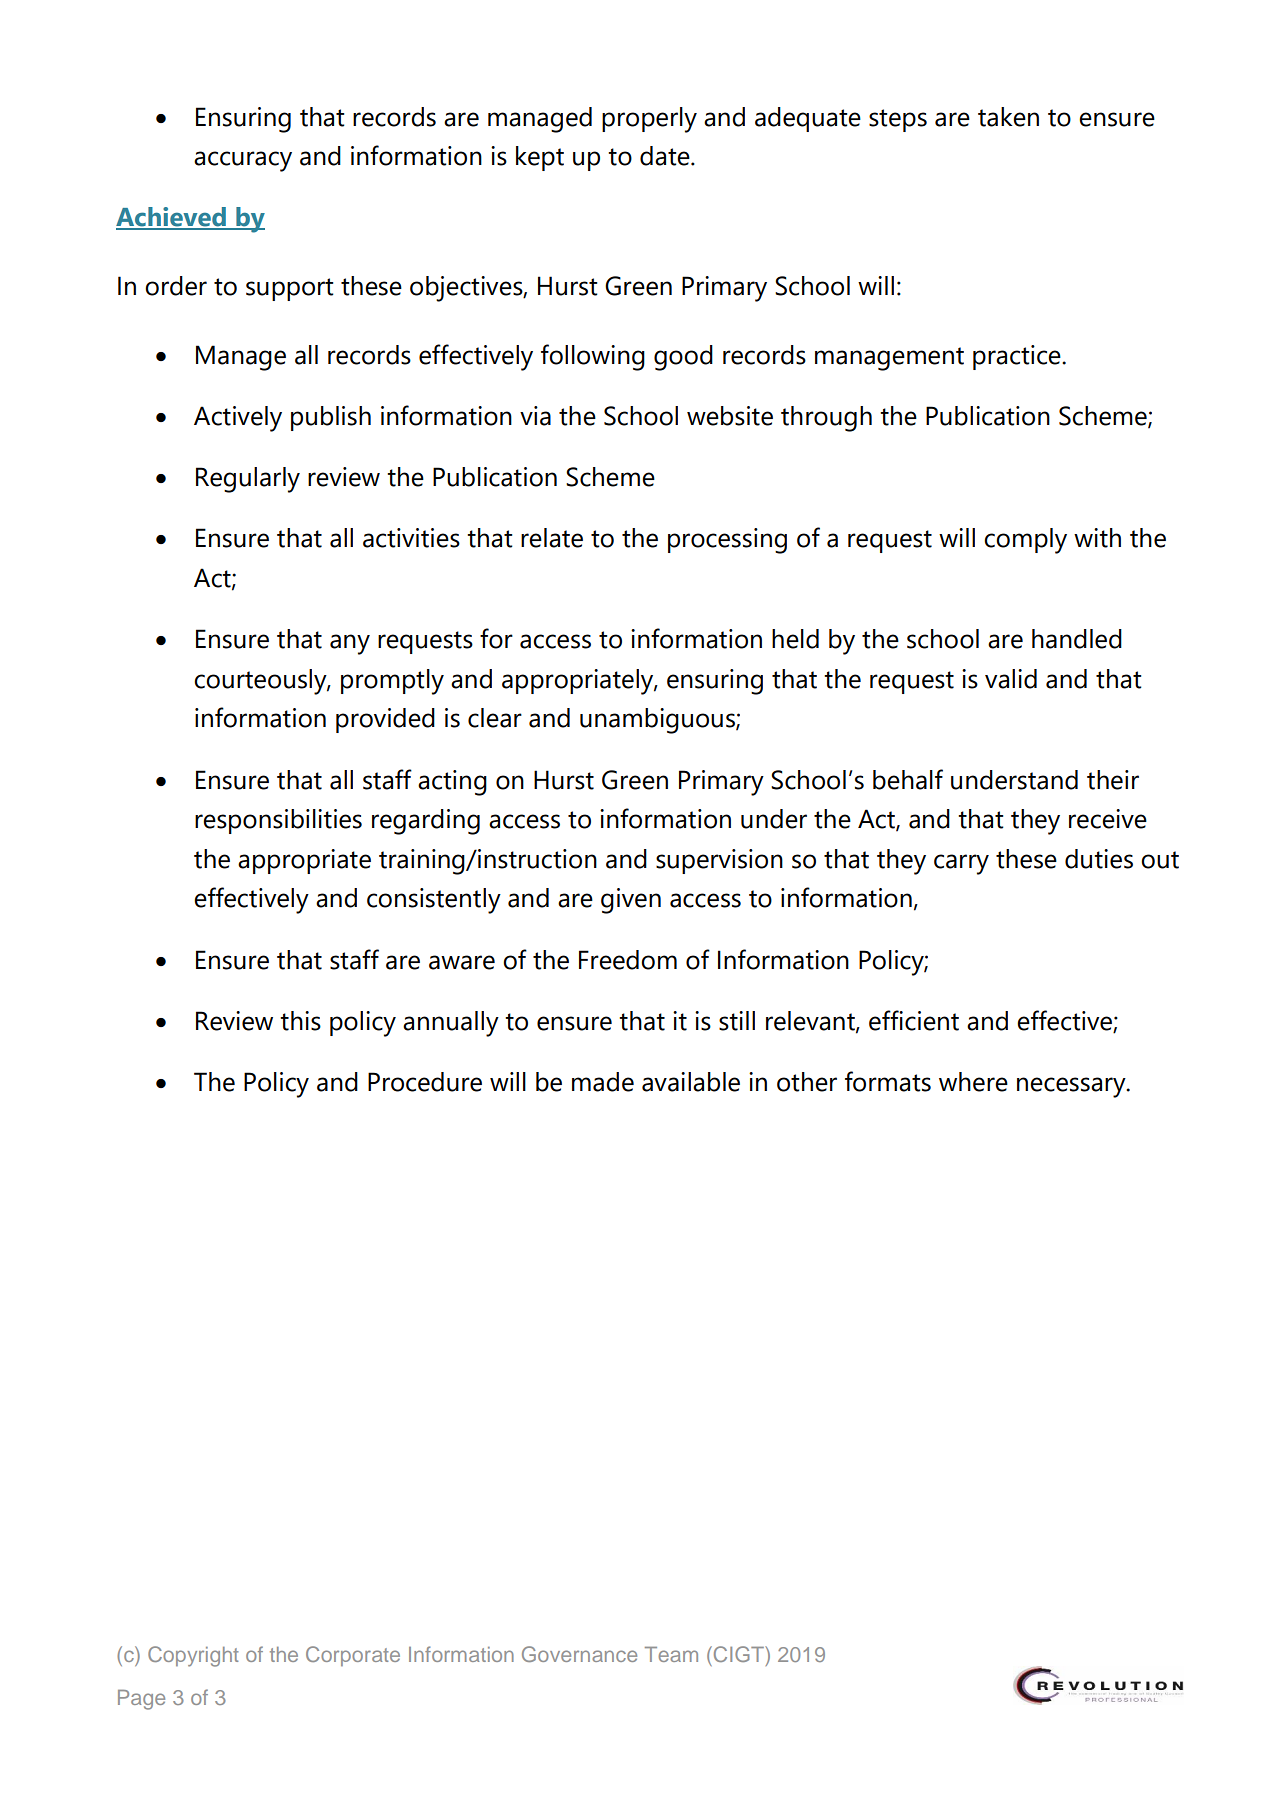  I want to click on date, so click(666, 156).
